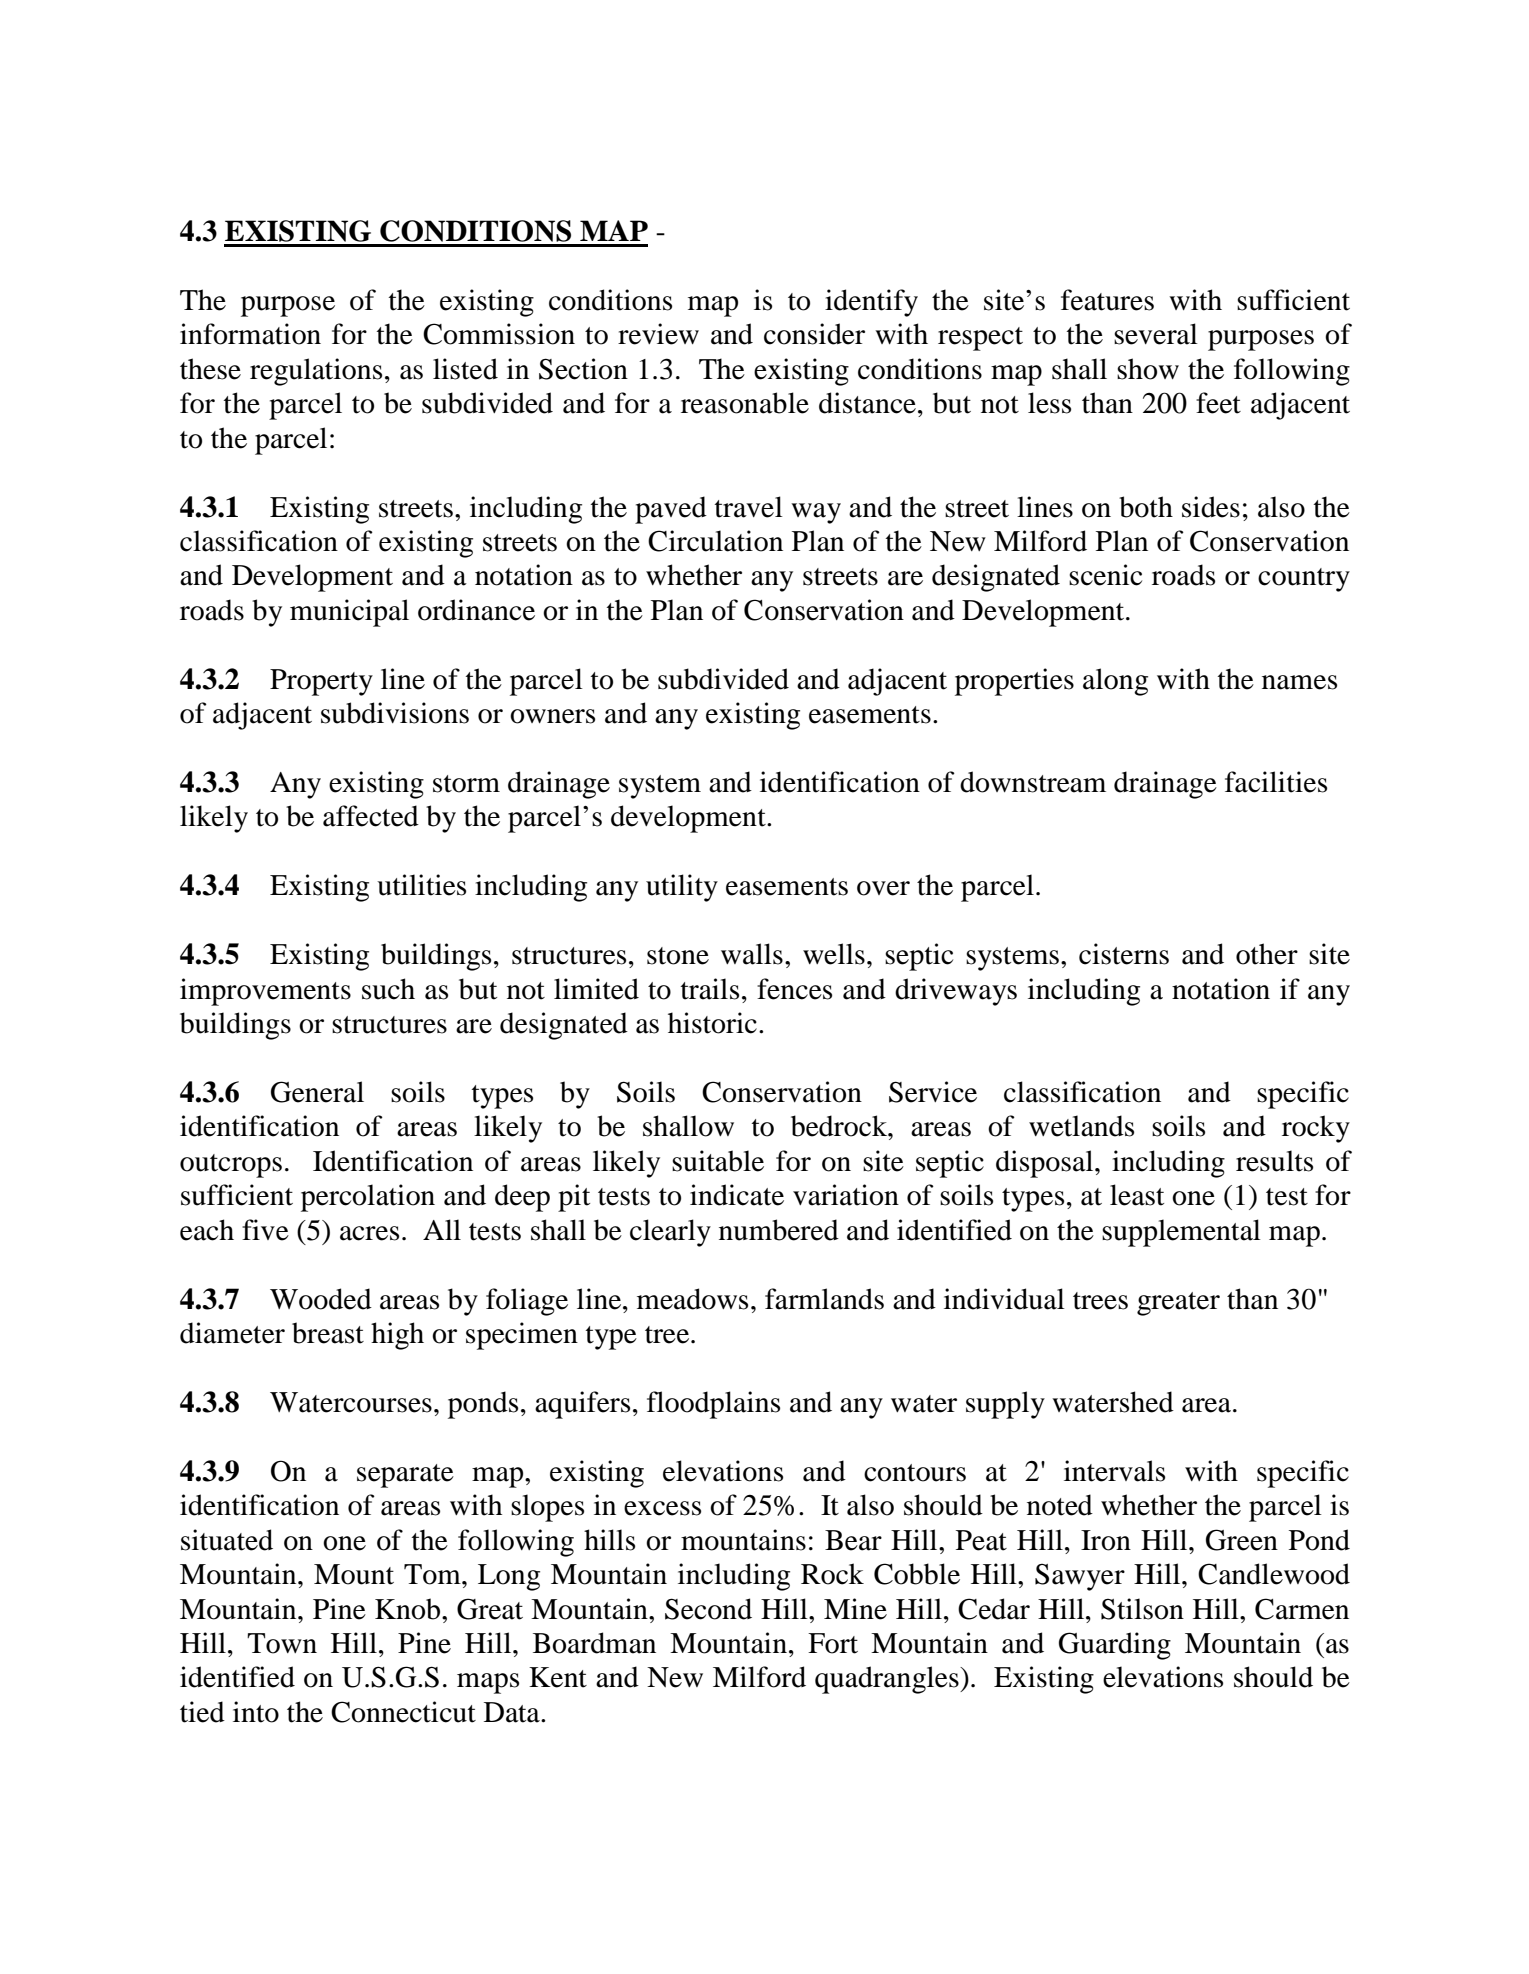 The height and width of the screenshot is (1974, 1529). Describe the element at coordinates (1156, 334) in the screenshot. I see `several` at that location.
